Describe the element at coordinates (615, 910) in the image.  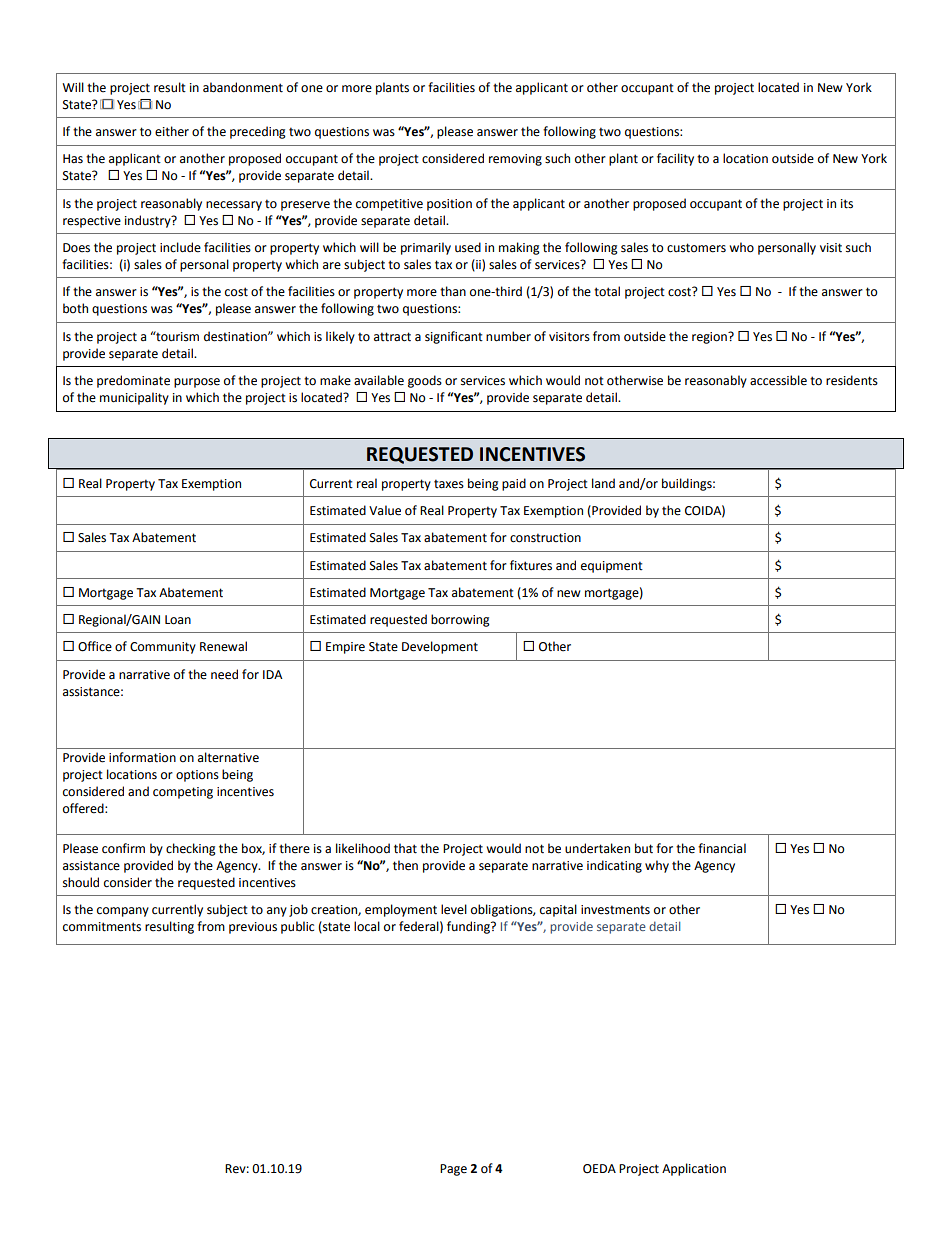
I see `investments` at that location.
